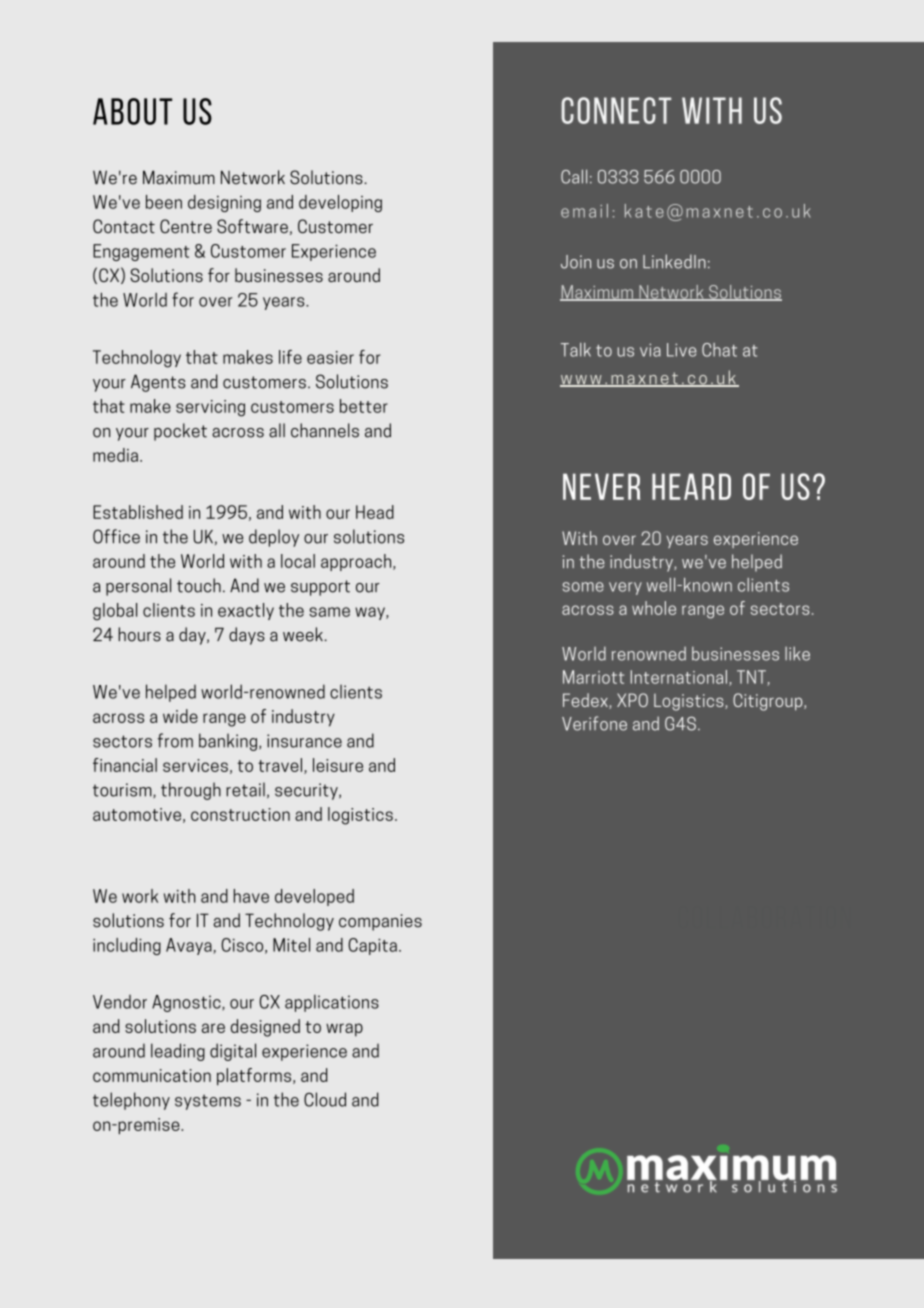  I want to click on Call, so click(574, 176).
